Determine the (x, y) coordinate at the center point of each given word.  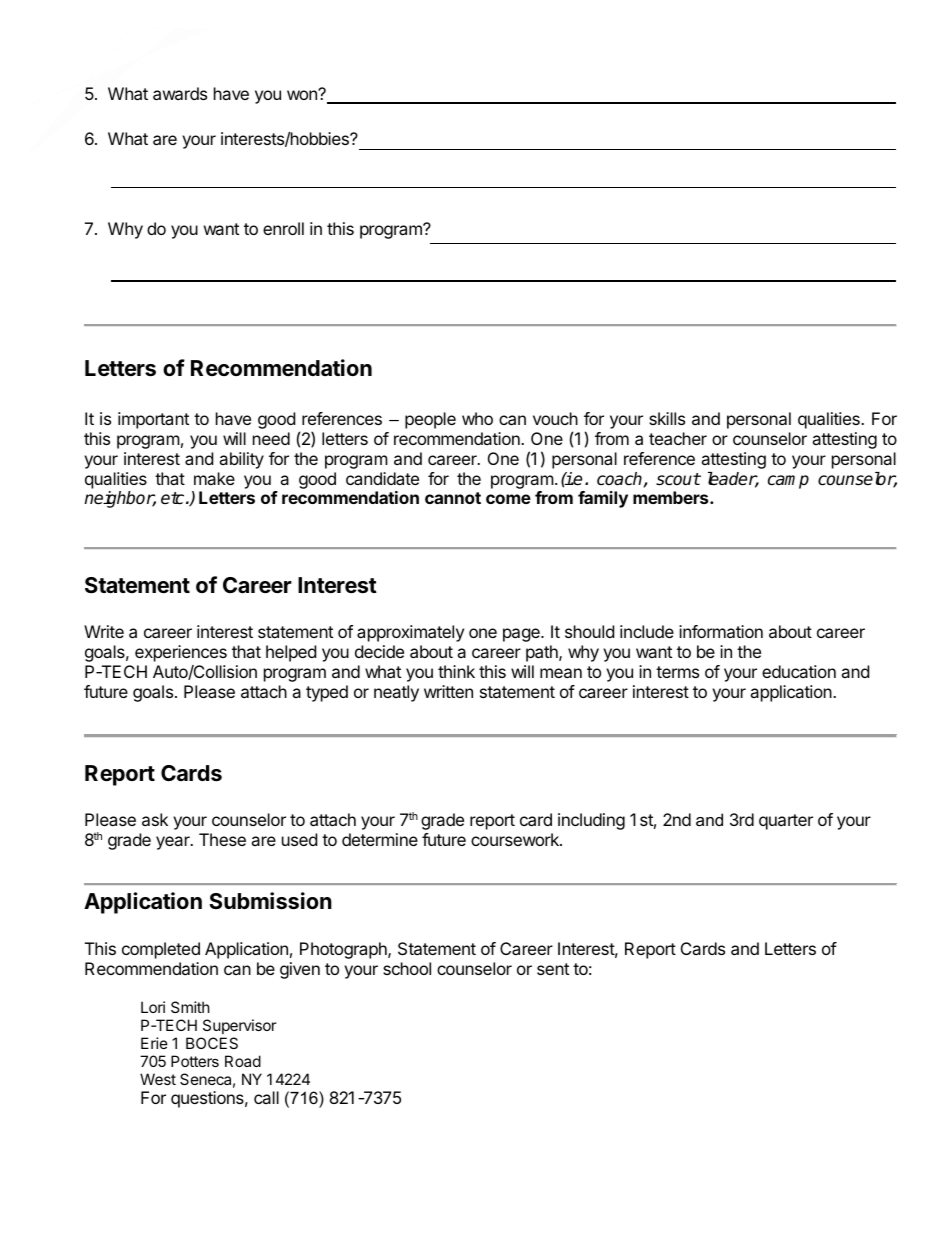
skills (667, 418)
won (303, 94)
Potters (195, 1061)
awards (180, 93)
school (407, 968)
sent (553, 969)
